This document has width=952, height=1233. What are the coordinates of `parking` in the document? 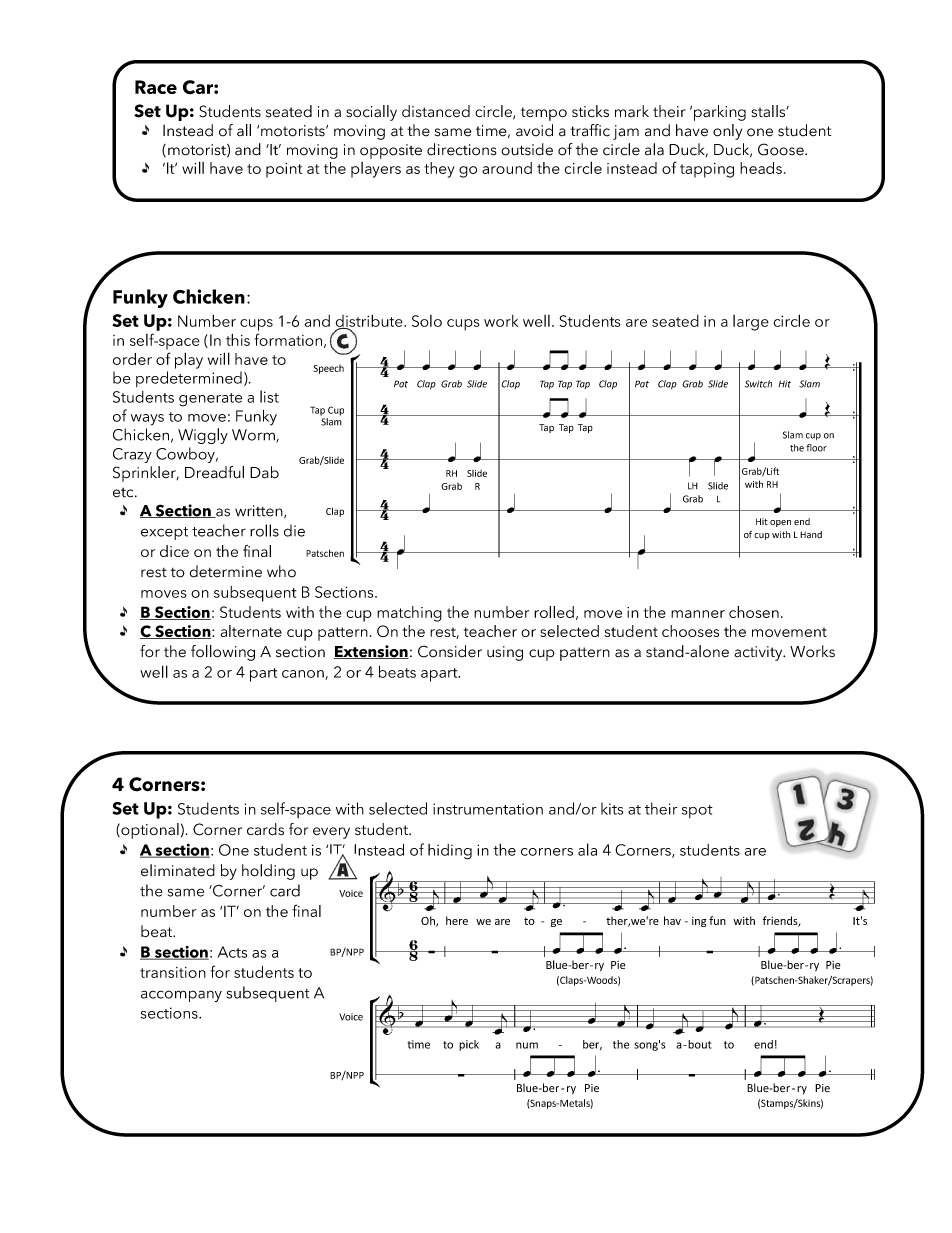 It's located at (720, 113).
